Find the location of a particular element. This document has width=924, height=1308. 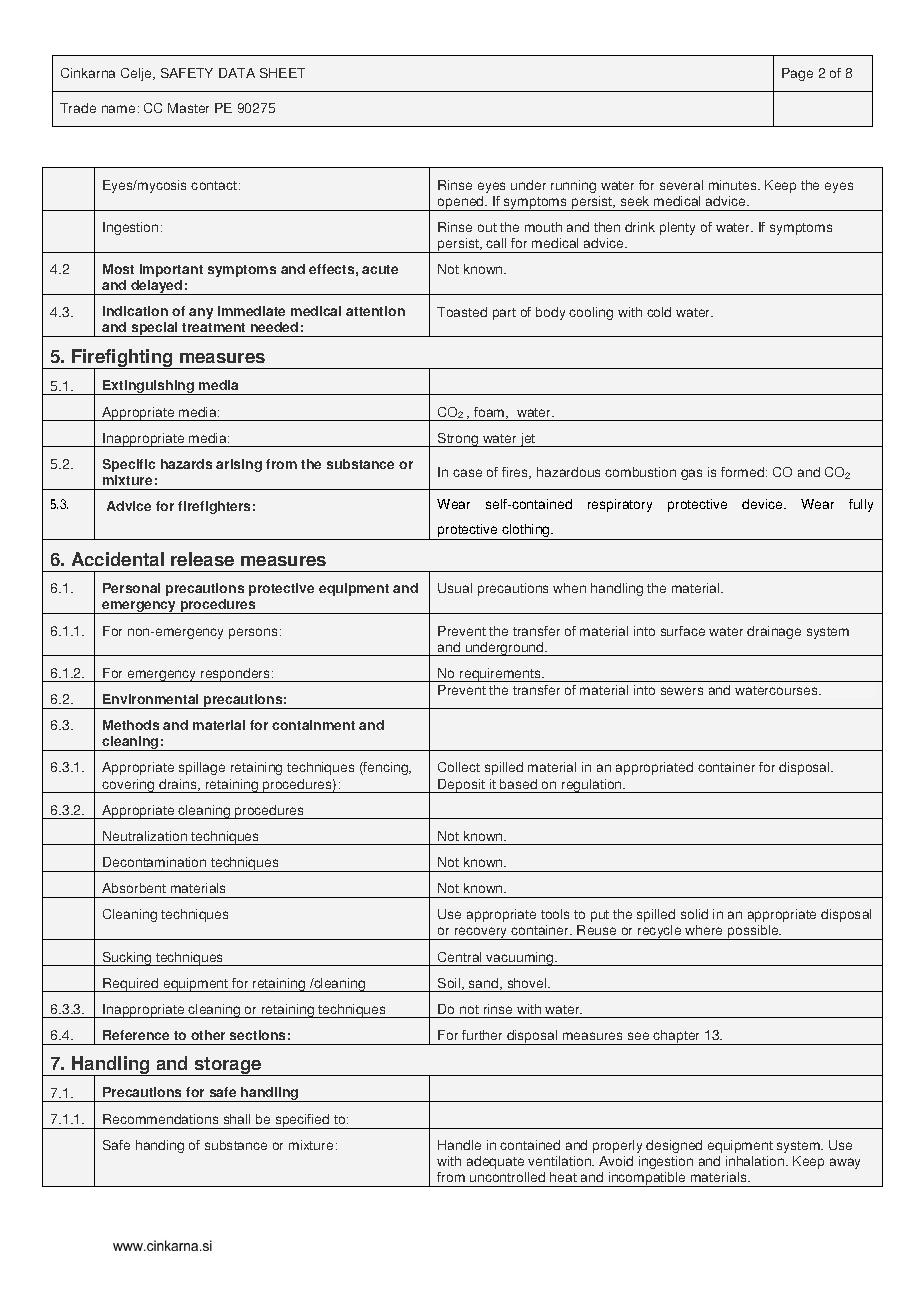

drainage is located at coordinates (774, 632).
